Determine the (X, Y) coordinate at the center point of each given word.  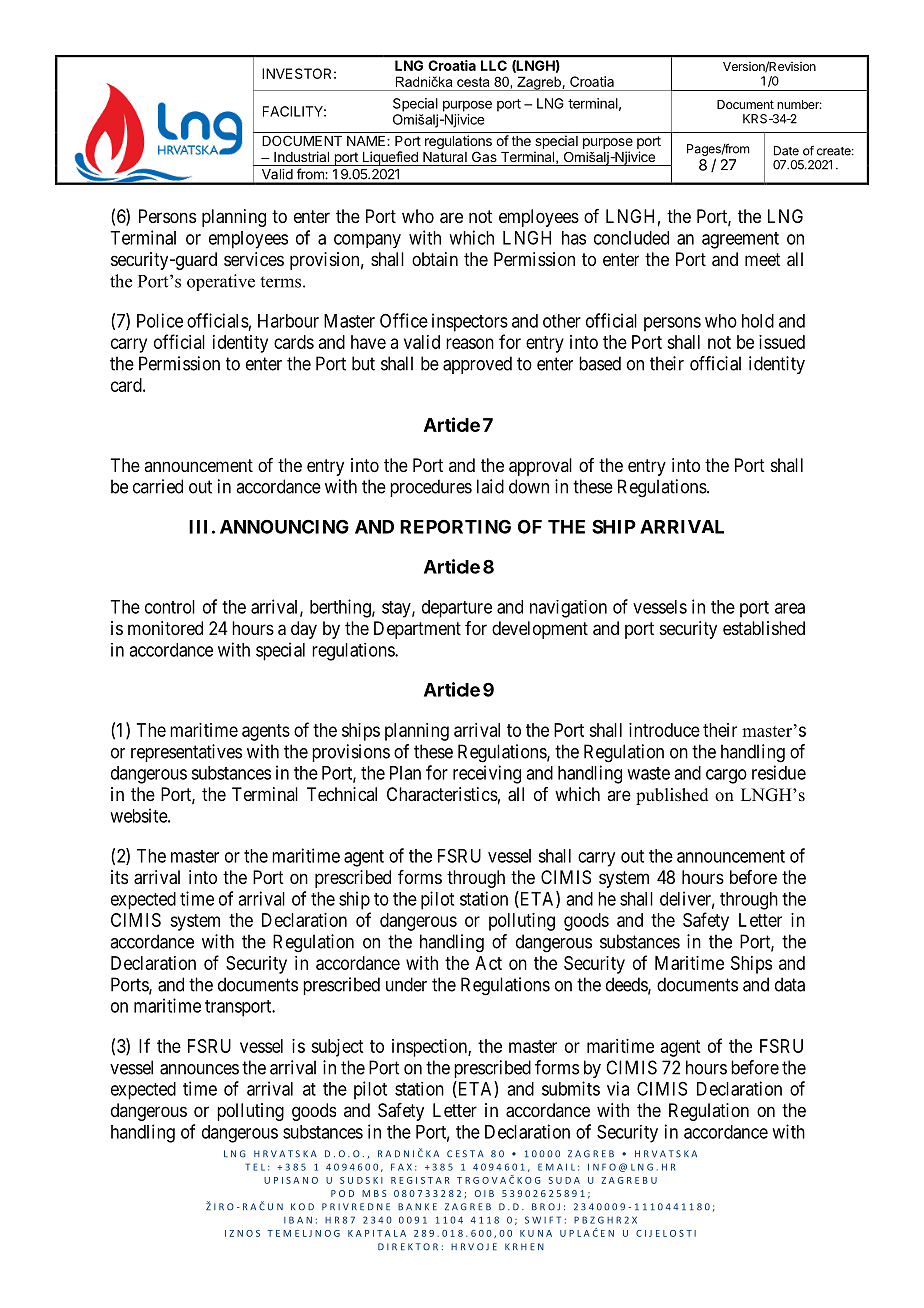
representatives (186, 753)
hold (758, 321)
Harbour (288, 321)
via (618, 1088)
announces (199, 1069)
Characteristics (442, 794)
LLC (494, 65)
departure (457, 609)
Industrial (301, 156)
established (764, 628)
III (198, 527)
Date (786, 151)
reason (470, 343)
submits (571, 1088)
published (672, 796)
